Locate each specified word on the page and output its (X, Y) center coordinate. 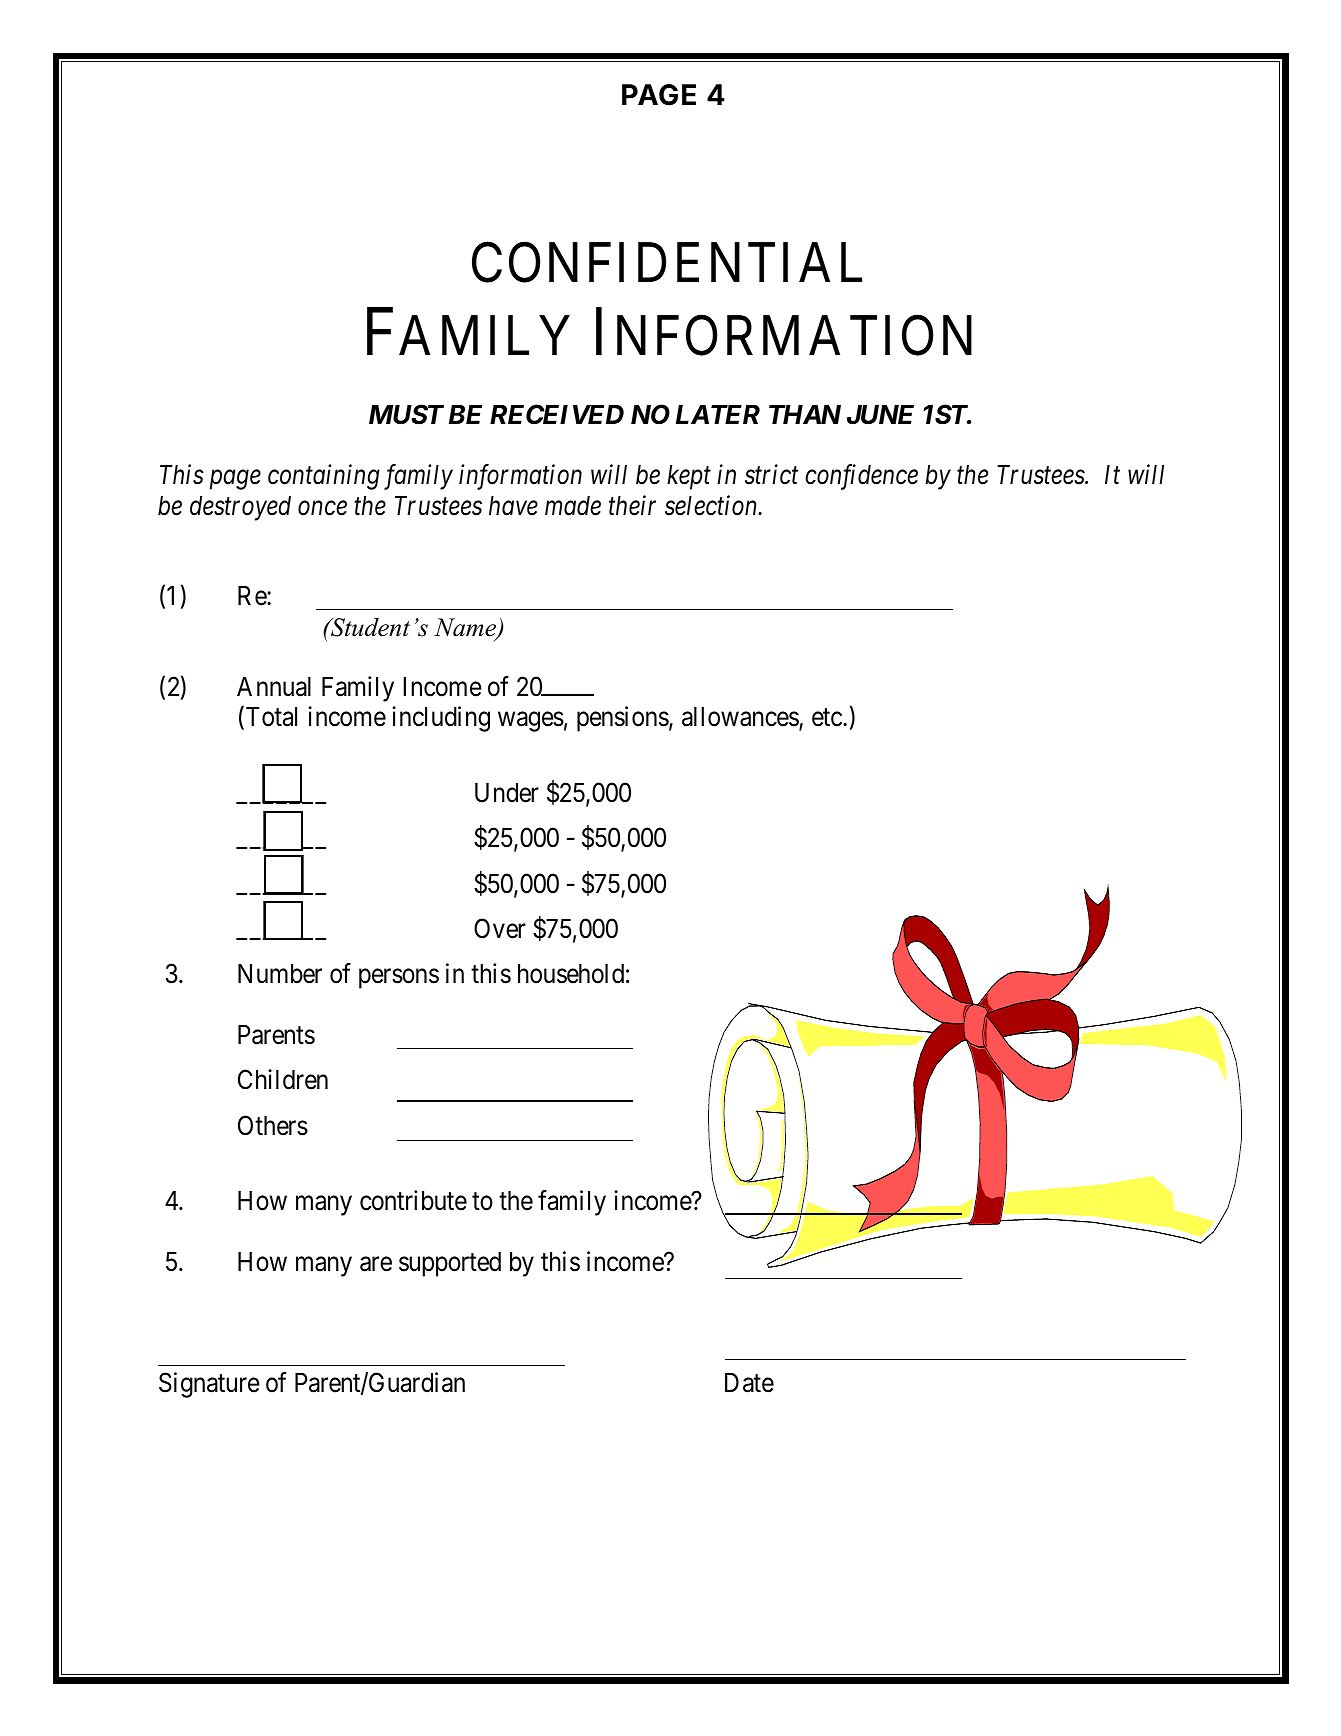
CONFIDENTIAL (667, 263)
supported (450, 1264)
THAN (805, 414)
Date (749, 1383)
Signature (209, 1385)
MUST (406, 414)
